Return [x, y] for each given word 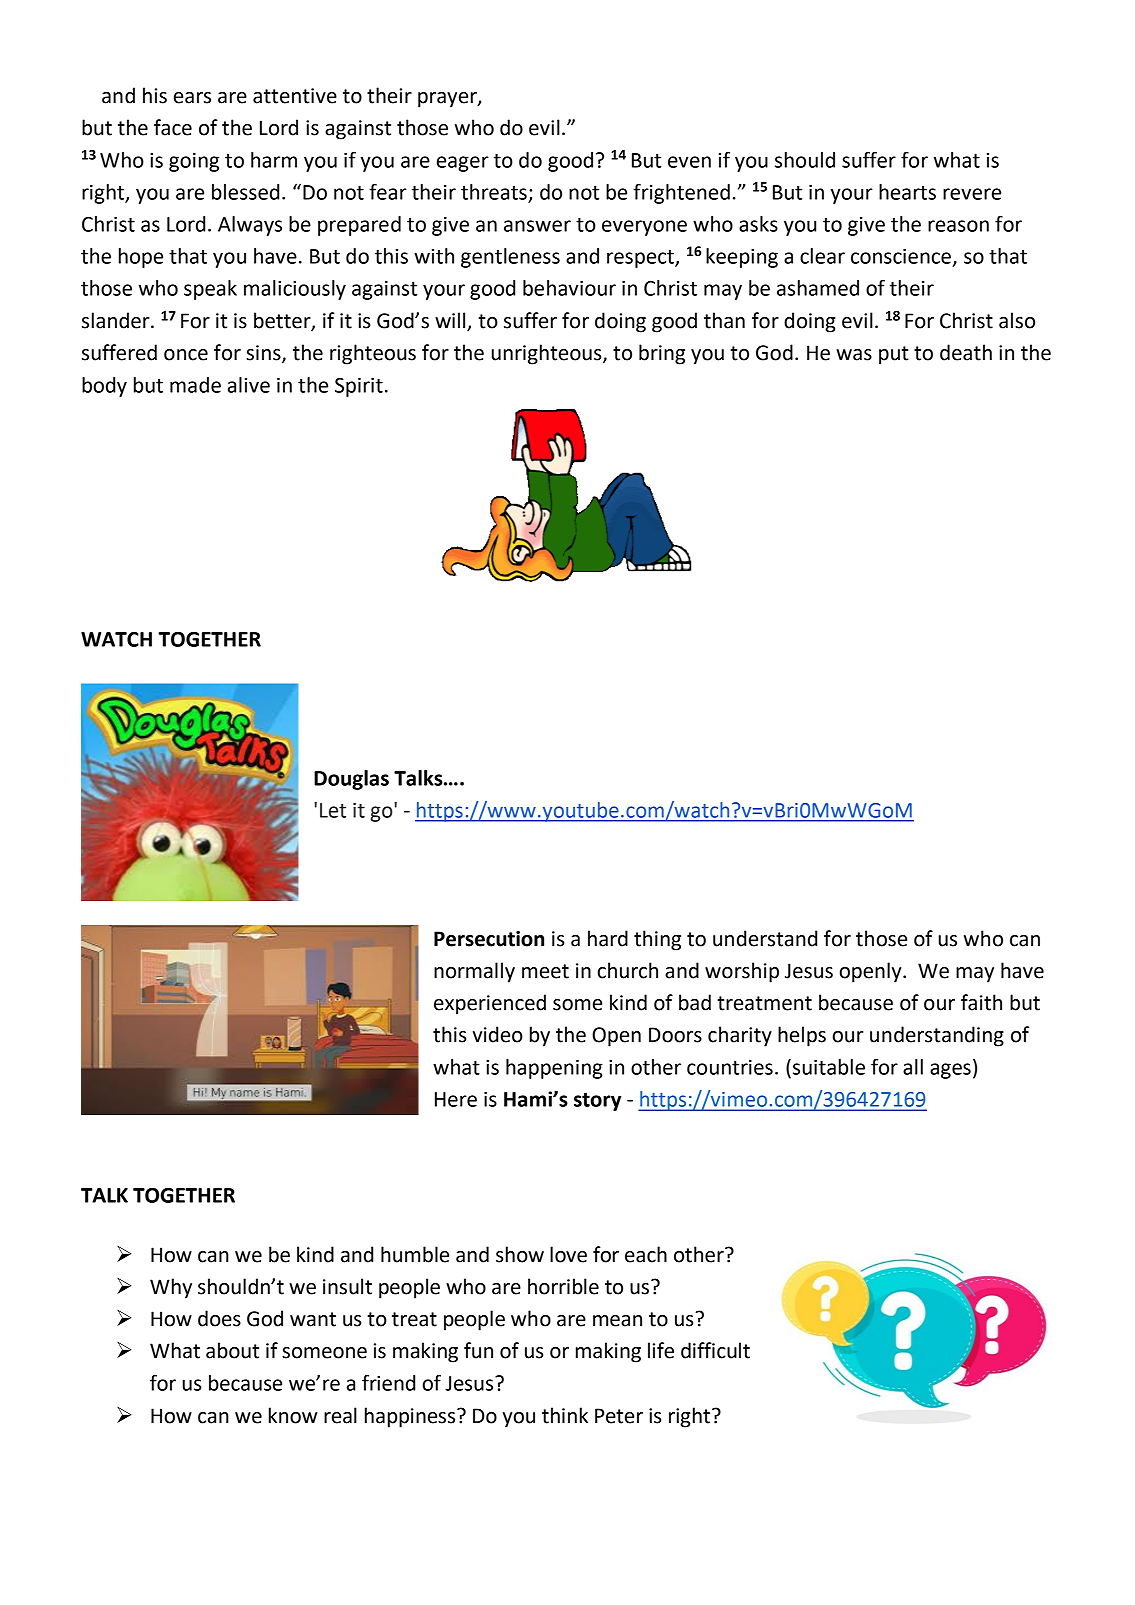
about [232, 1350]
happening [554, 1069]
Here [456, 1099]
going [194, 162]
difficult [715, 1350]
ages [950, 1071]
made [195, 385]
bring [662, 354]
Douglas [351, 780]
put [894, 355]
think [565, 1415]
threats [494, 192]
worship [742, 972]
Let [333, 810]
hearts [907, 192]
